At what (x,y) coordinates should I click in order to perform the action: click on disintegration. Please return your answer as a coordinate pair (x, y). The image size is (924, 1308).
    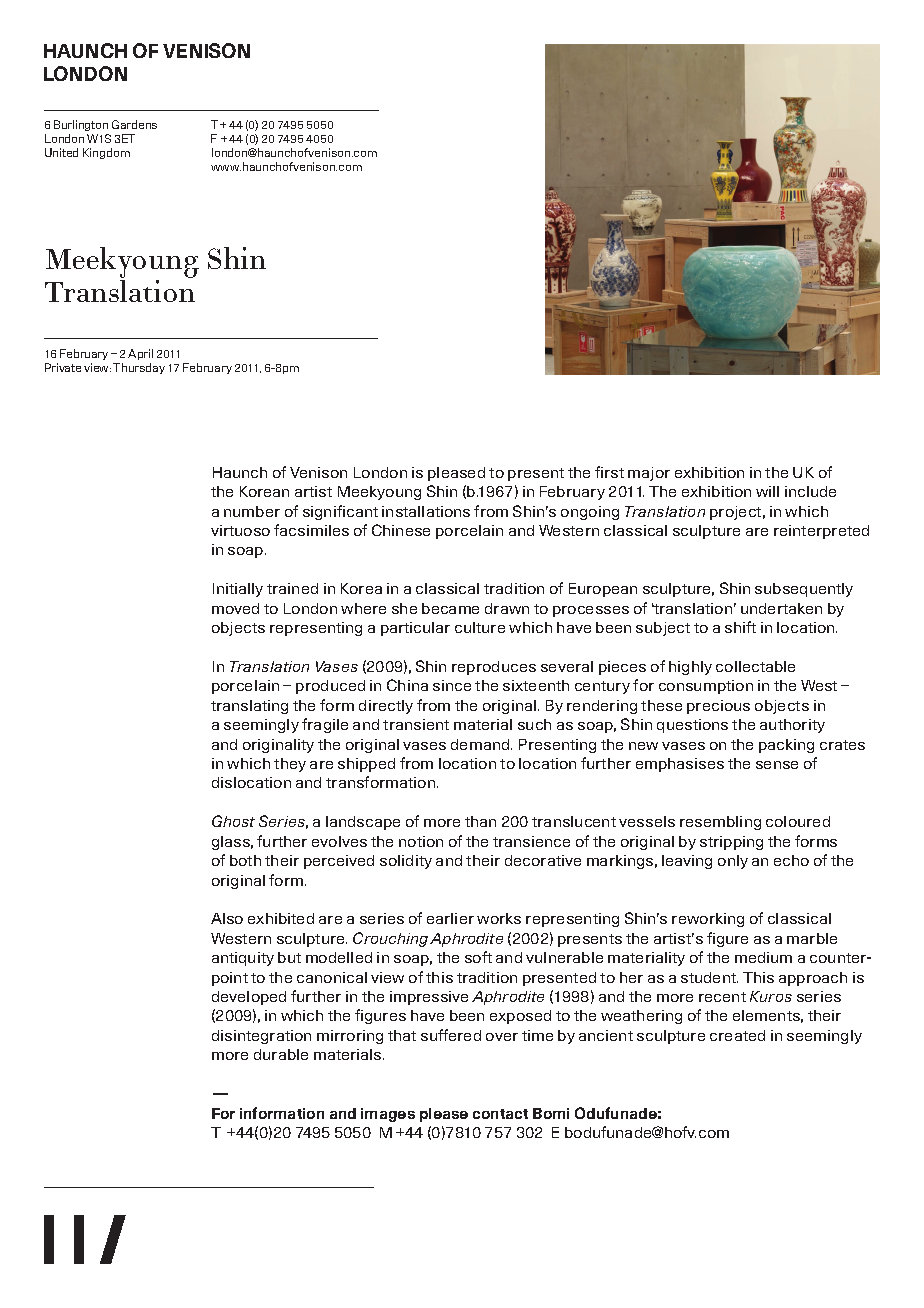
    Looking at the image, I should click on (261, 1037).
